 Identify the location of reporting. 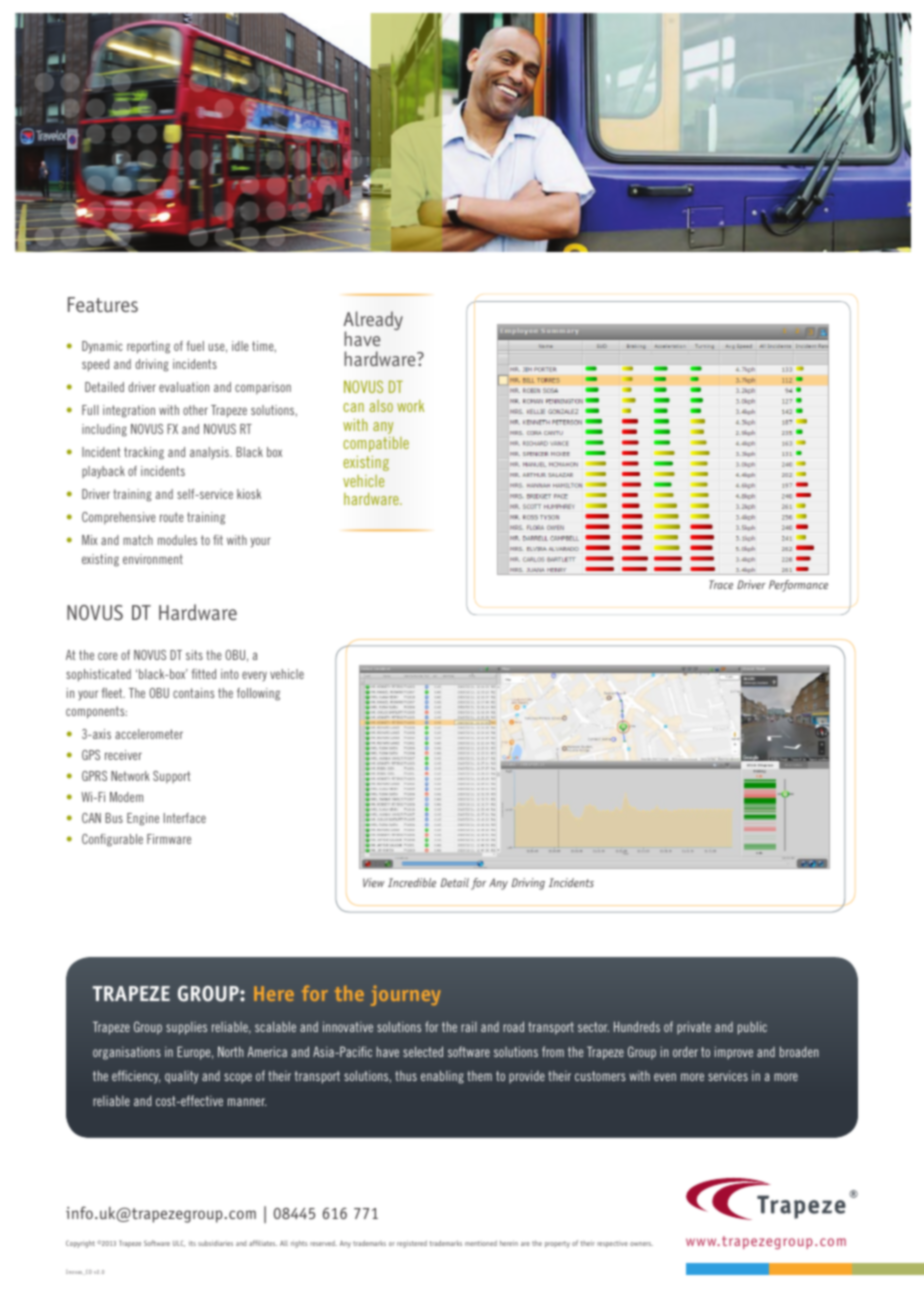
(148, 347).
